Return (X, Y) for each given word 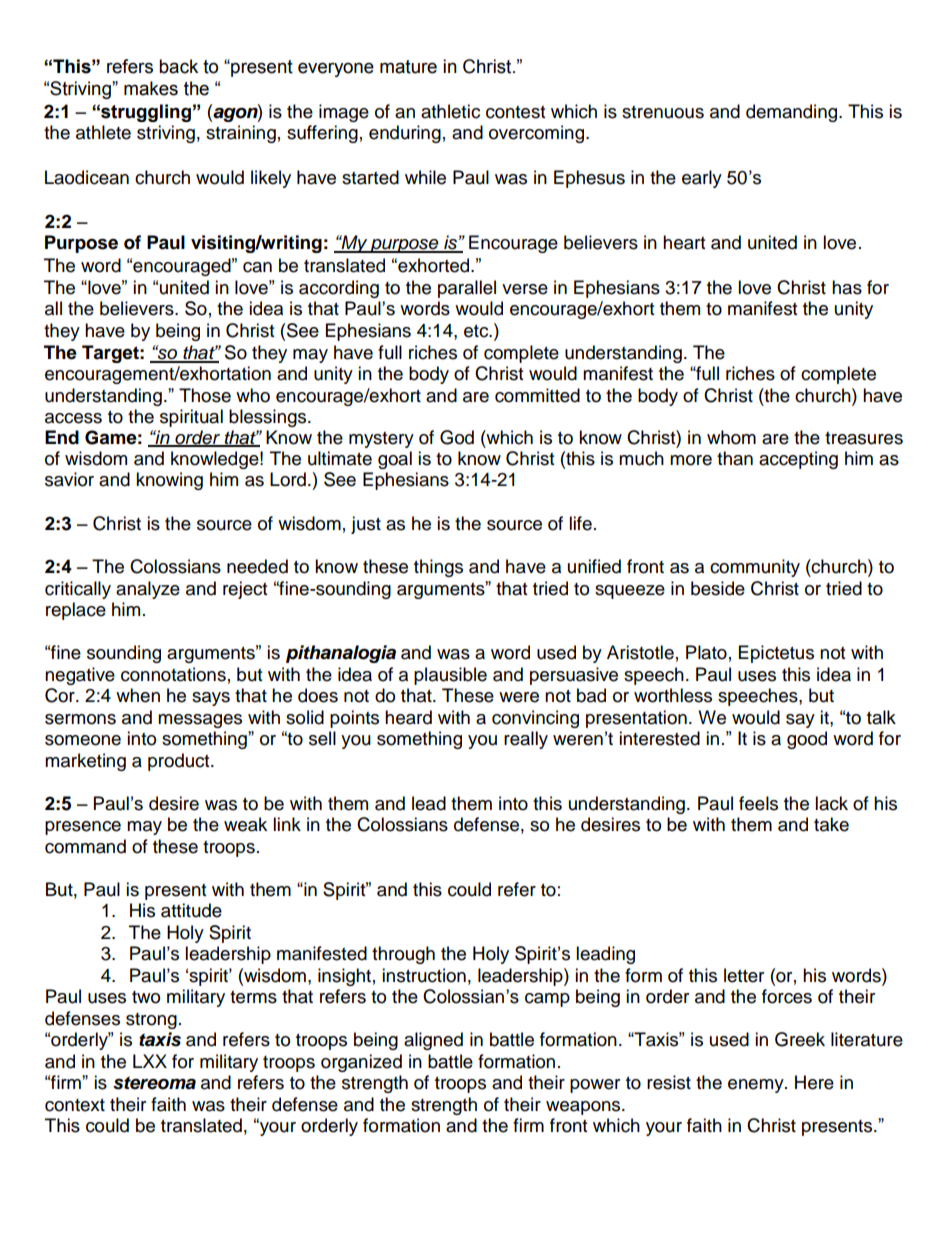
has (847, 287)
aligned (433, 1041)
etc (477, 331)
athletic (450, 111)
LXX (150, 1061)
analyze (148, 590)
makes (151, 88)
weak (245, 824)
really (526, 740)
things (438, 568)
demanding (793, 113)
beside (718, 588)
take (831, 824)
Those (205, 395)
